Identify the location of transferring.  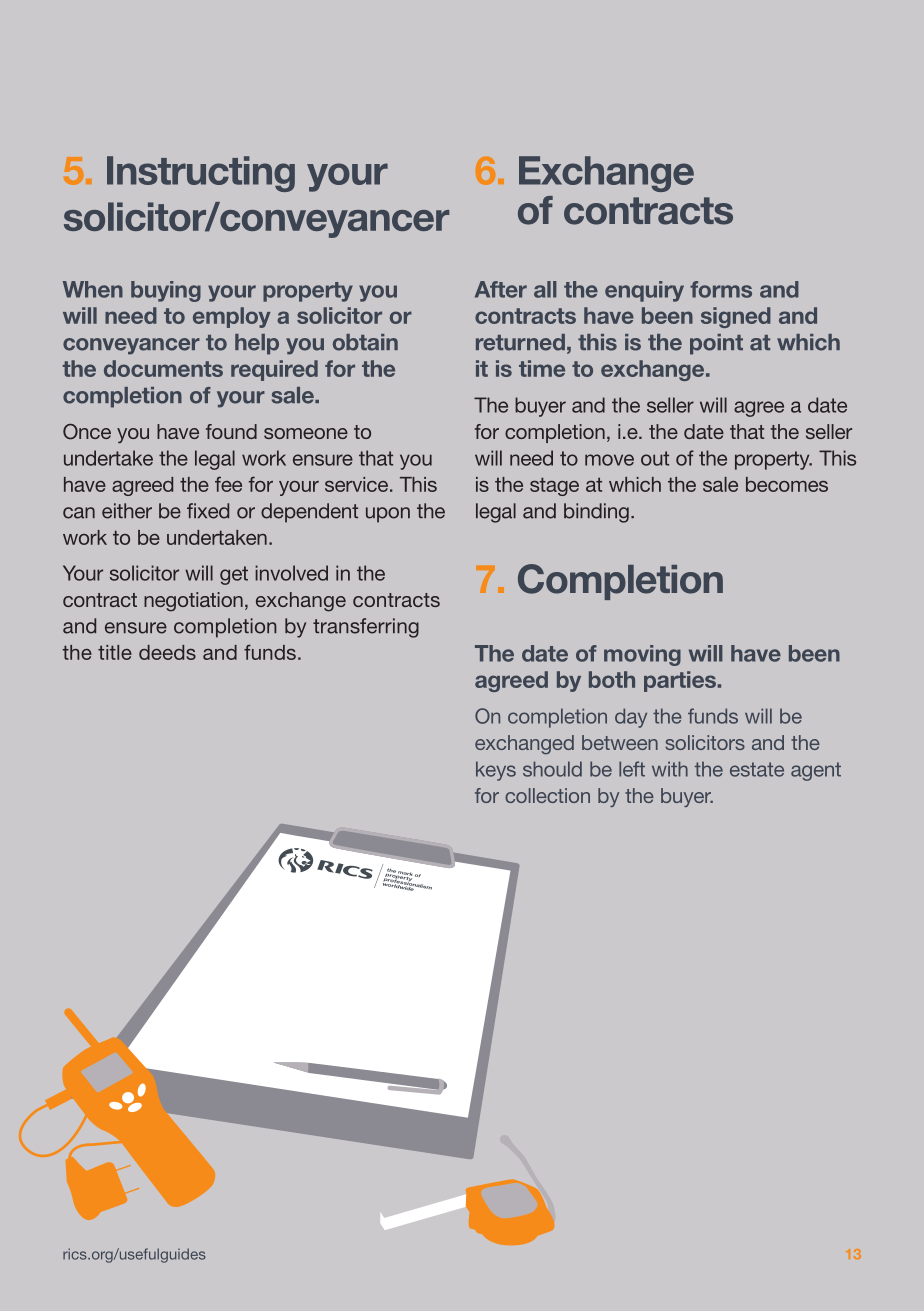
(366, 628).
